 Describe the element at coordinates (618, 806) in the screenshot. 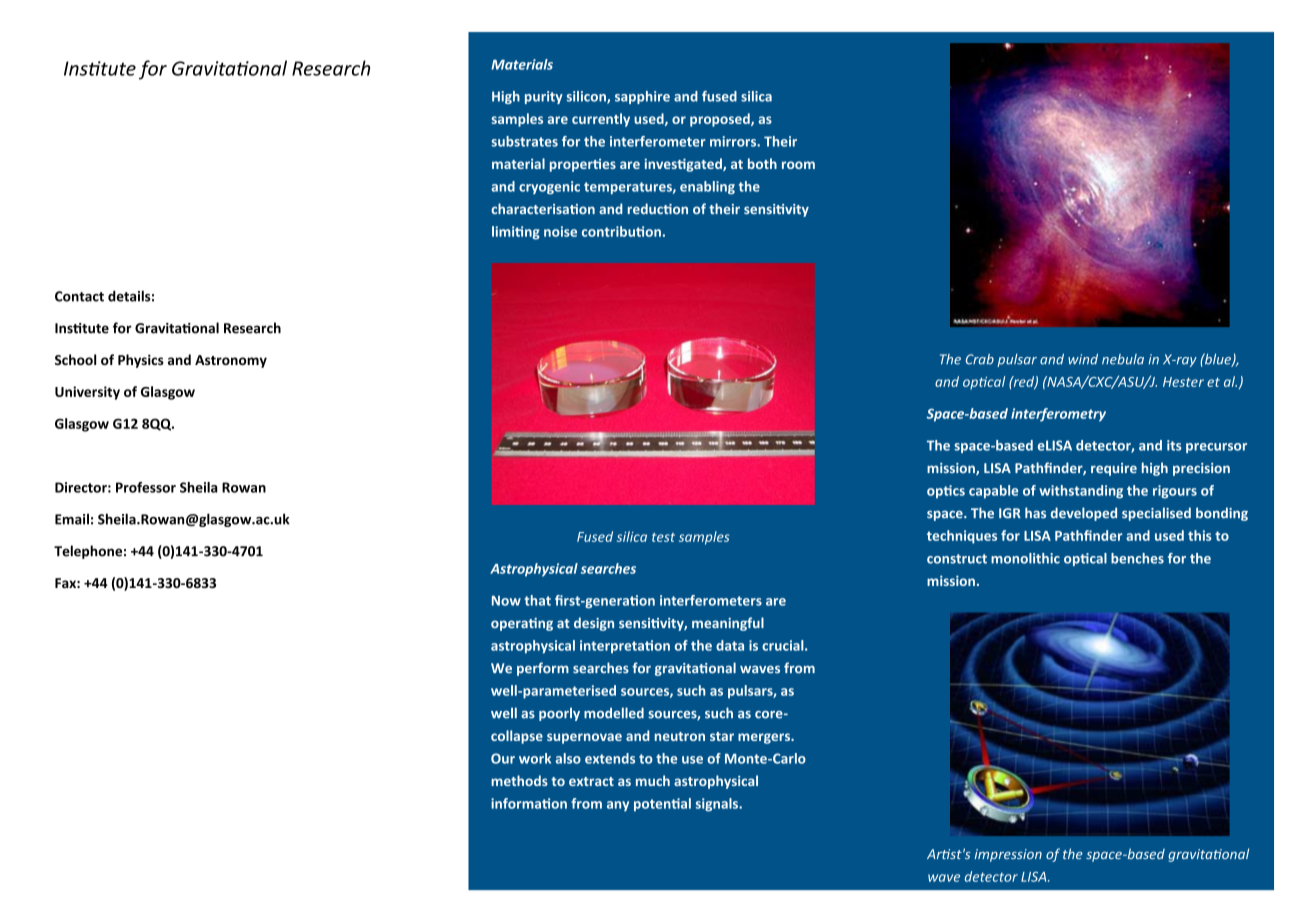

I see `any` at that location.
